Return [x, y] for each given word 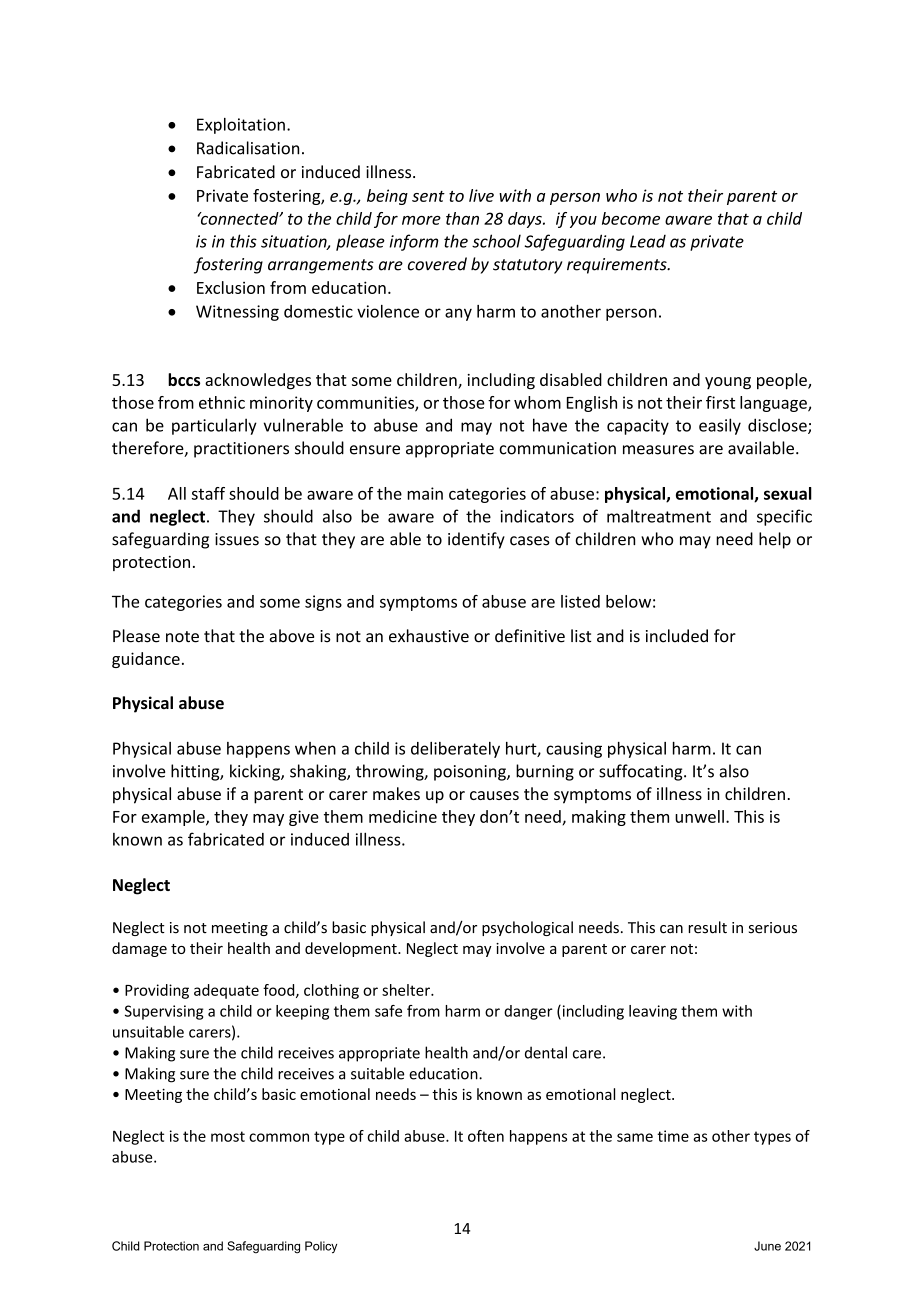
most [228, 1136]
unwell [699, 816]
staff [208, 493]
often [486, 1136]
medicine [403, 816]
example [174, 818]
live [481, 195]
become [631, 218]
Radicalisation [248, 148]
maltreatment [659, 516]
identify [476, 540]
